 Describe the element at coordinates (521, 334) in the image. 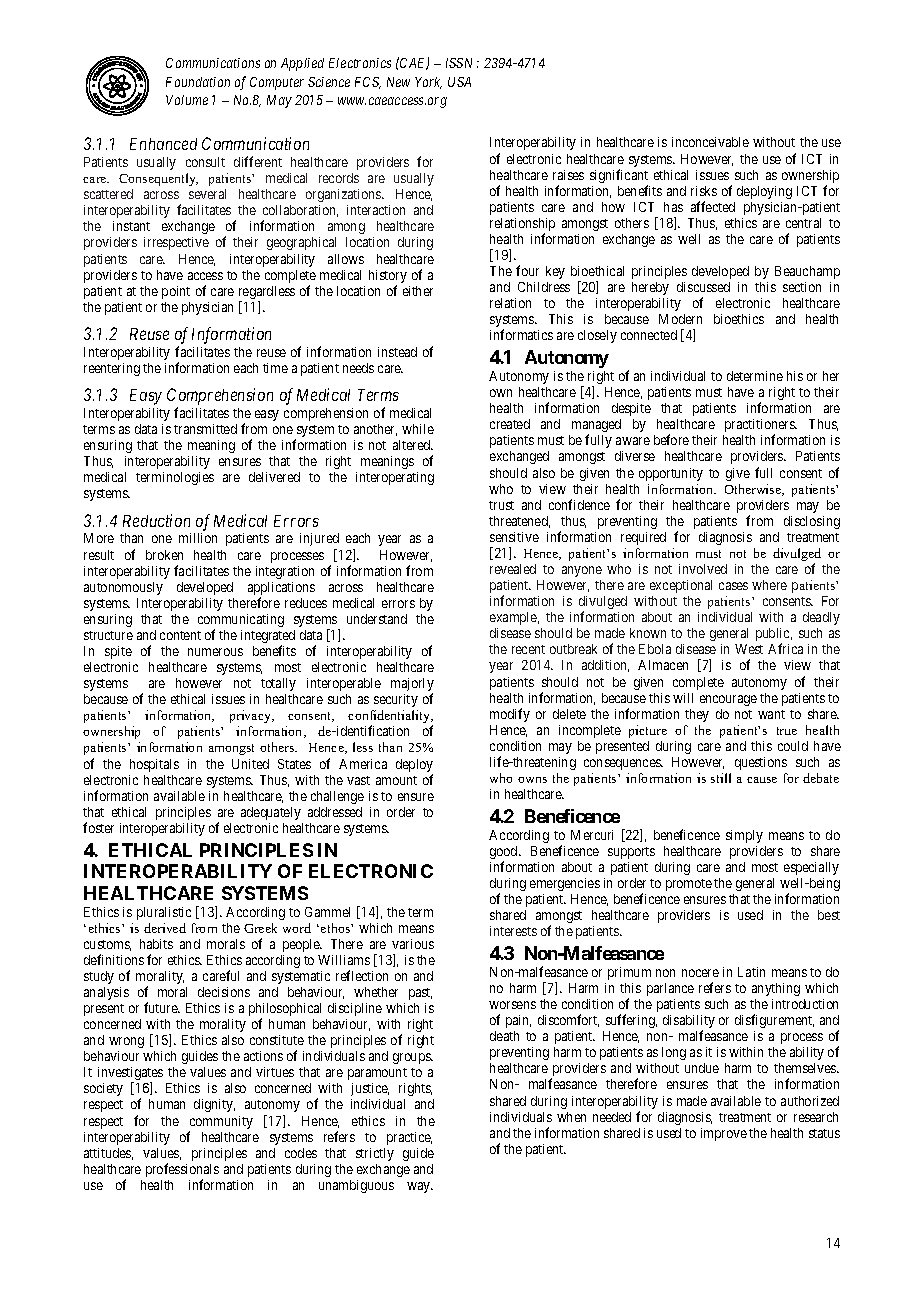

I see `informatics` at that location.
